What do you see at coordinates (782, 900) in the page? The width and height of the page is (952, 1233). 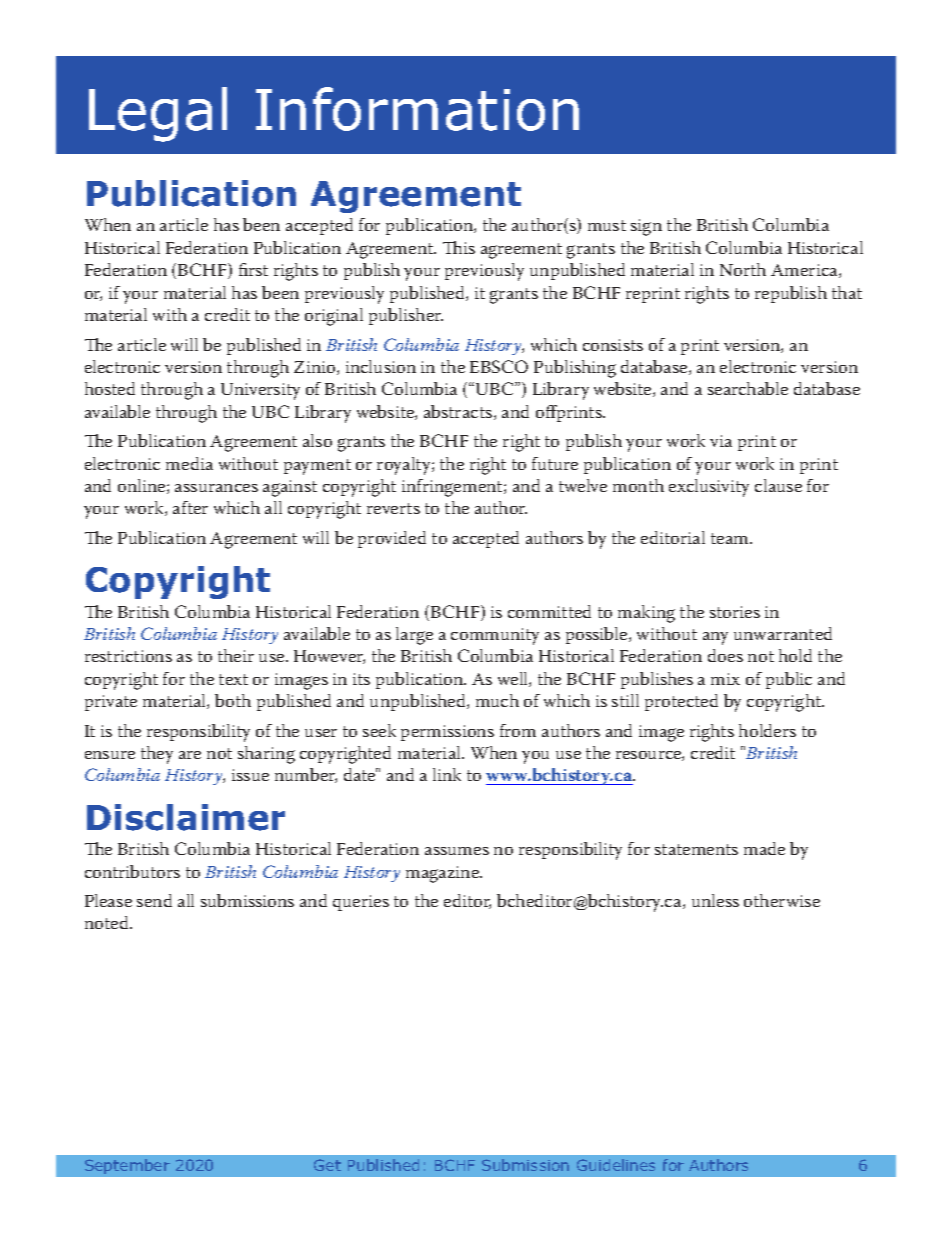 I see `otherwise` at bounding box center [782, 900].
